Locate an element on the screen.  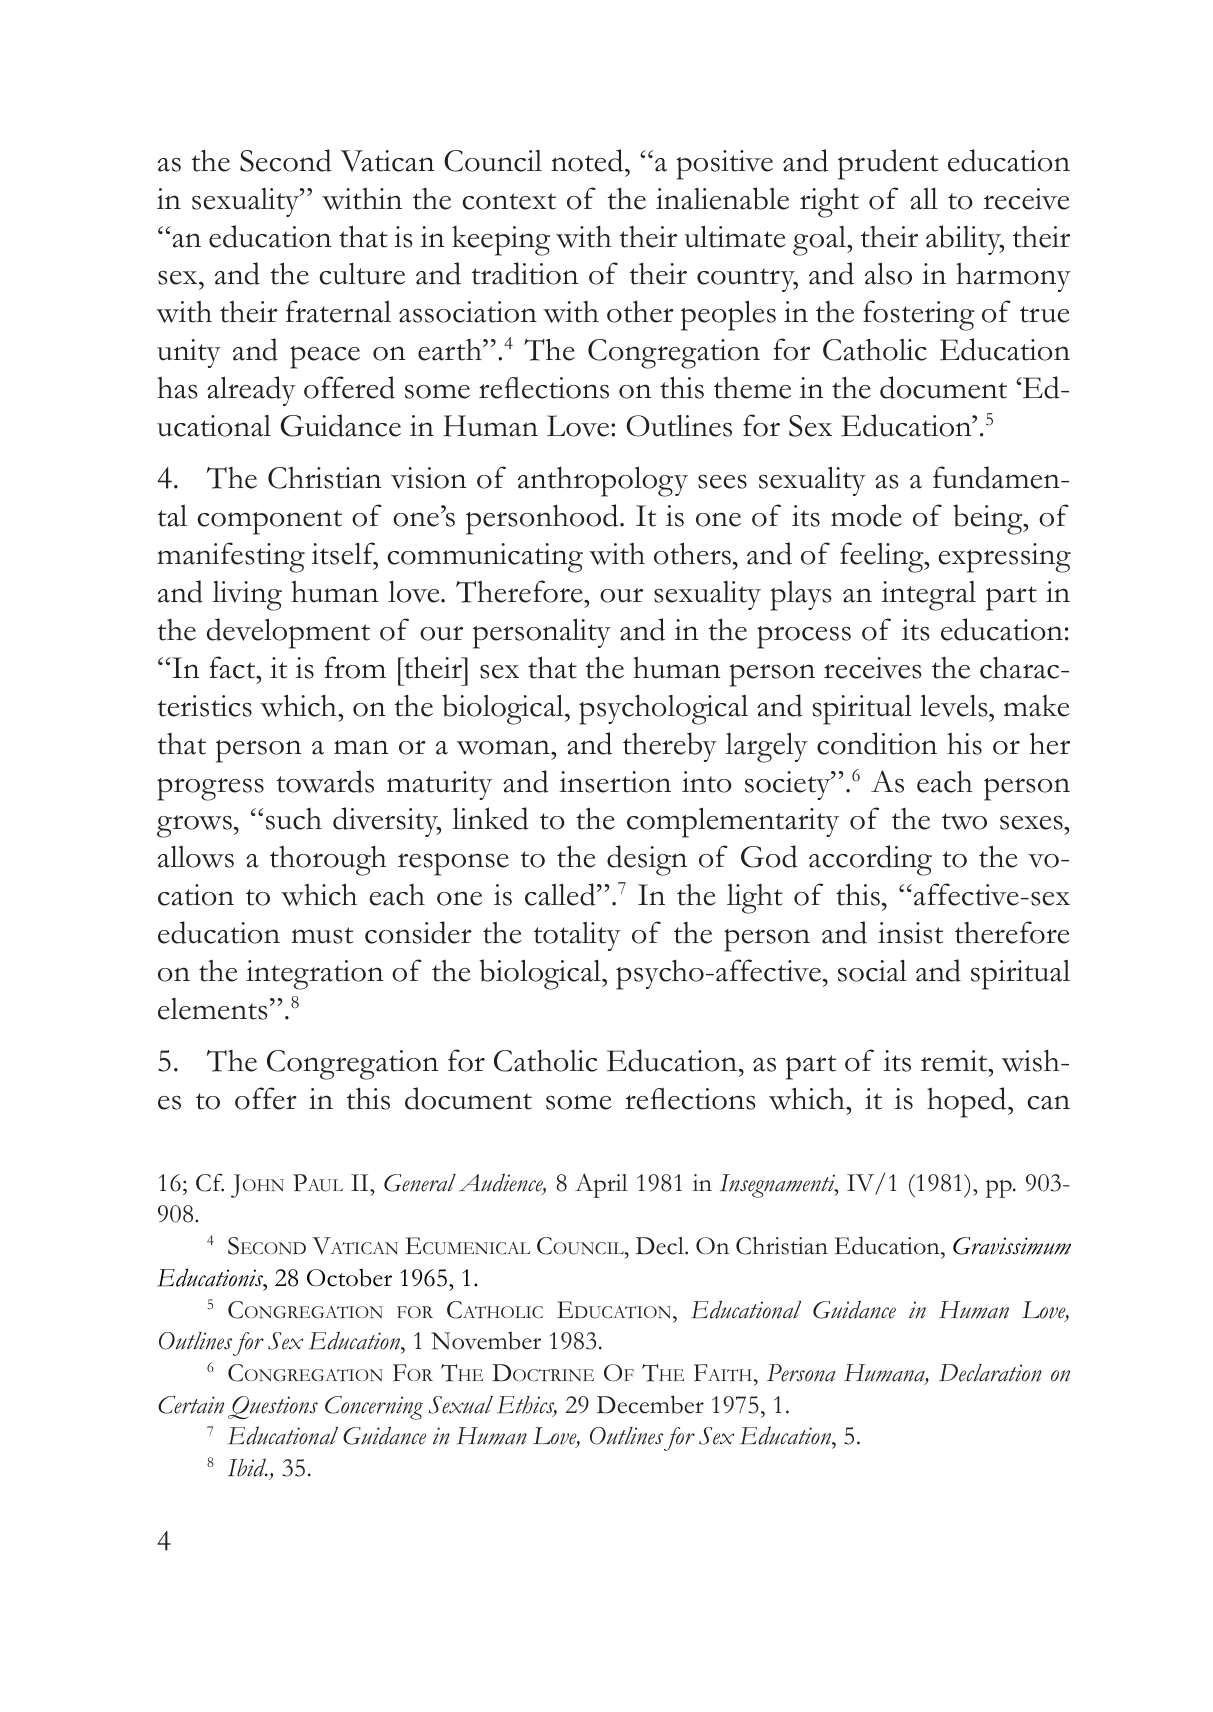
must is located at coordinates (322, 935).
